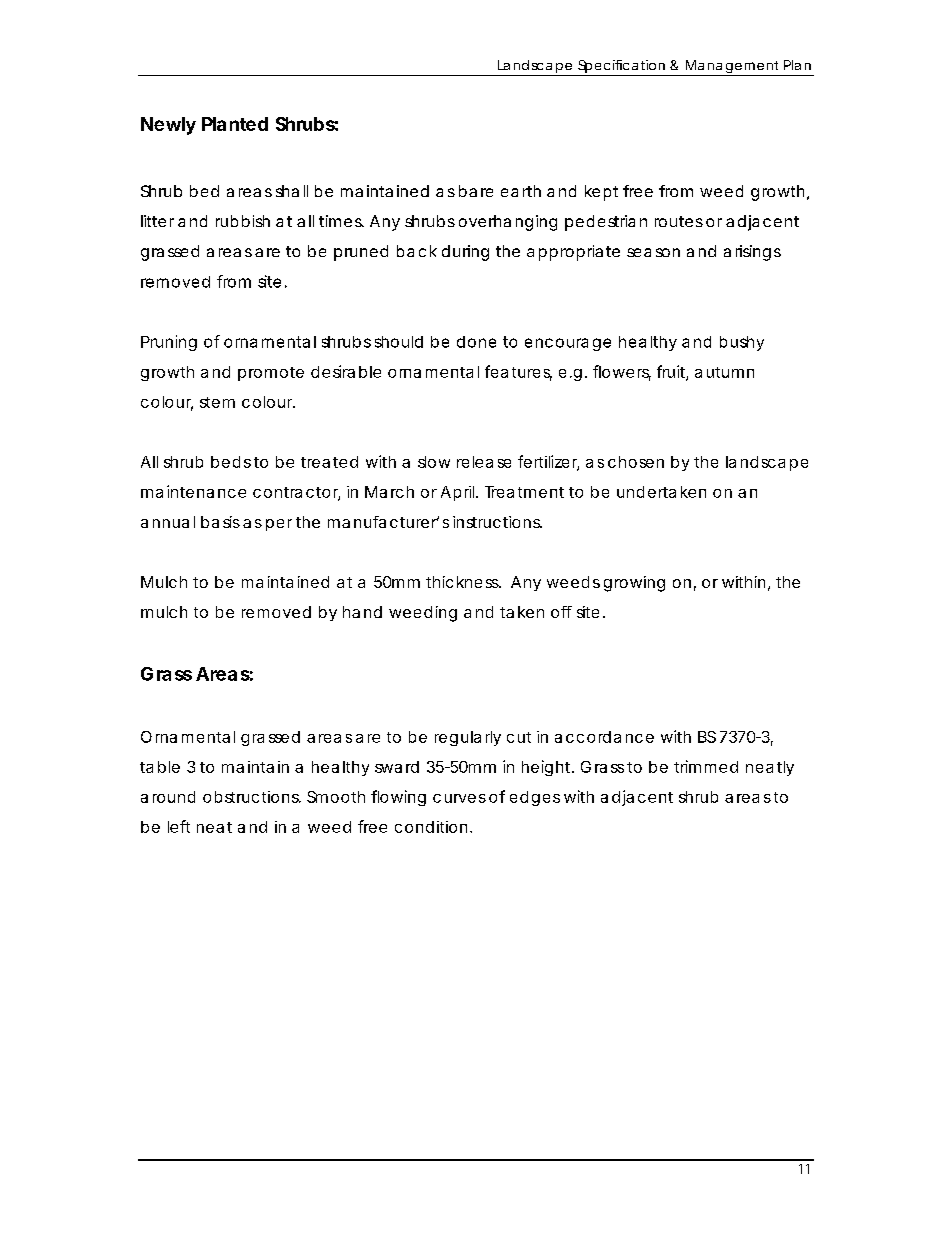 The image size is (952, 1233). I want to click on obstructions, so click(252, 797).
